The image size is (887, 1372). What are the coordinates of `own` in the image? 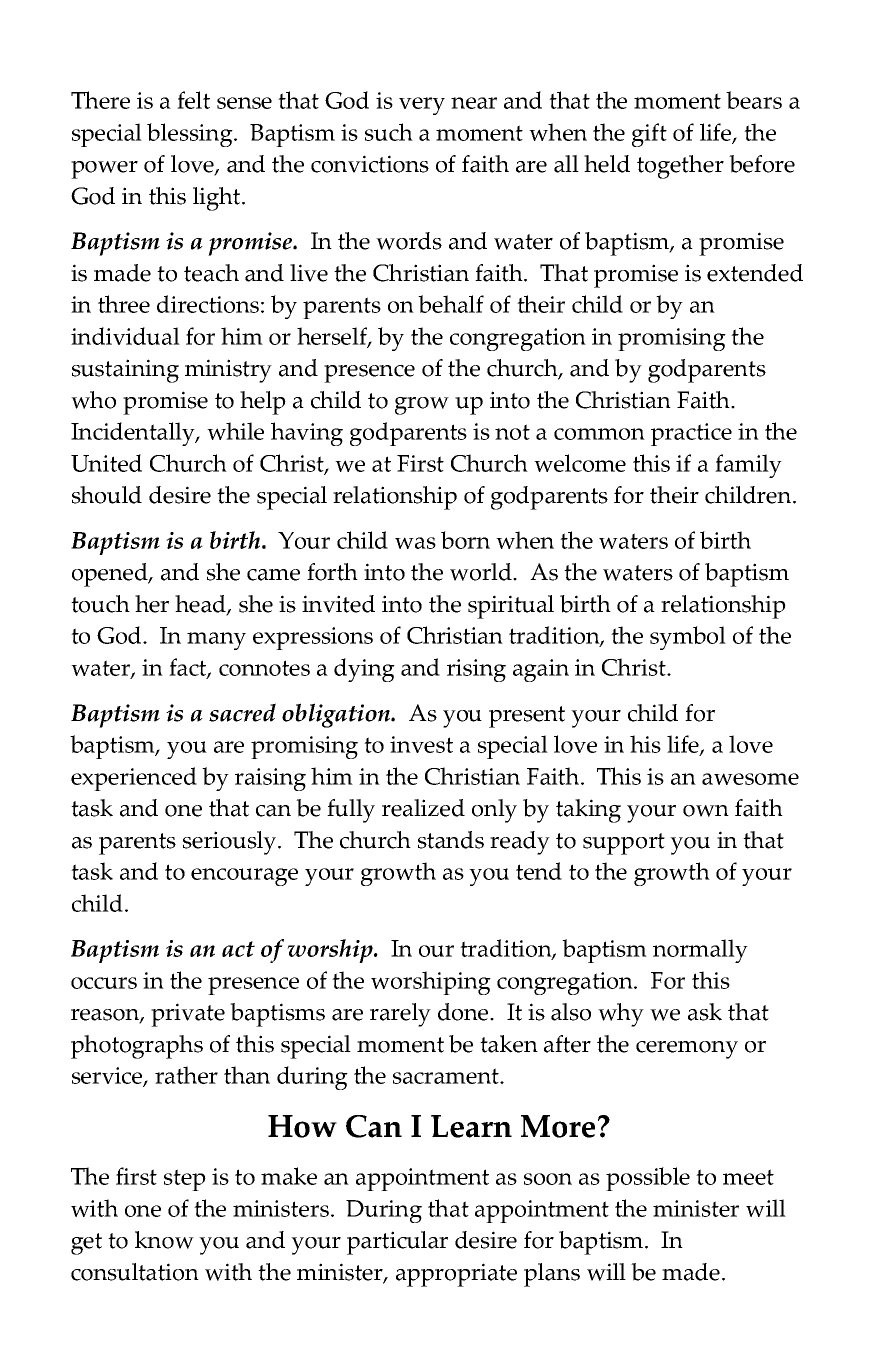 It's located at (706, 811).
